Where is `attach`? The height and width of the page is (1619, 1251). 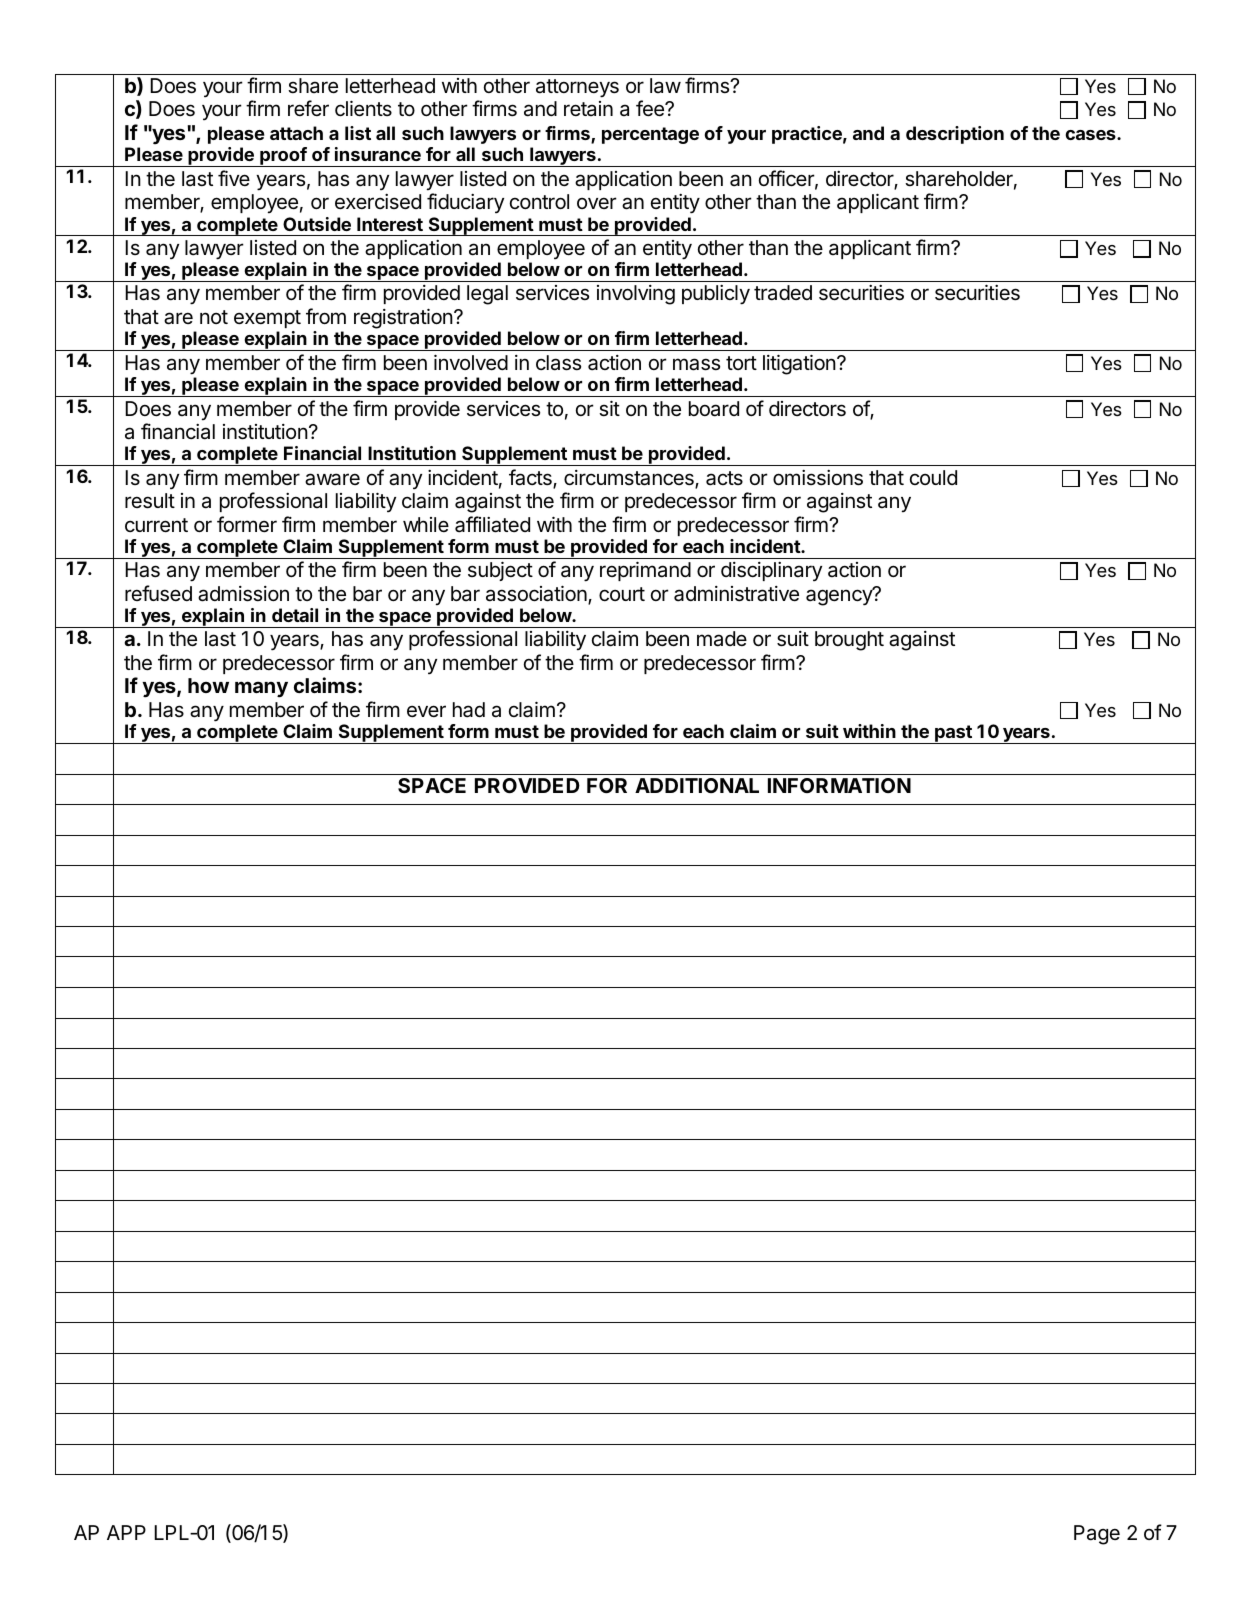
attach is located at coordinates (296, 133).
